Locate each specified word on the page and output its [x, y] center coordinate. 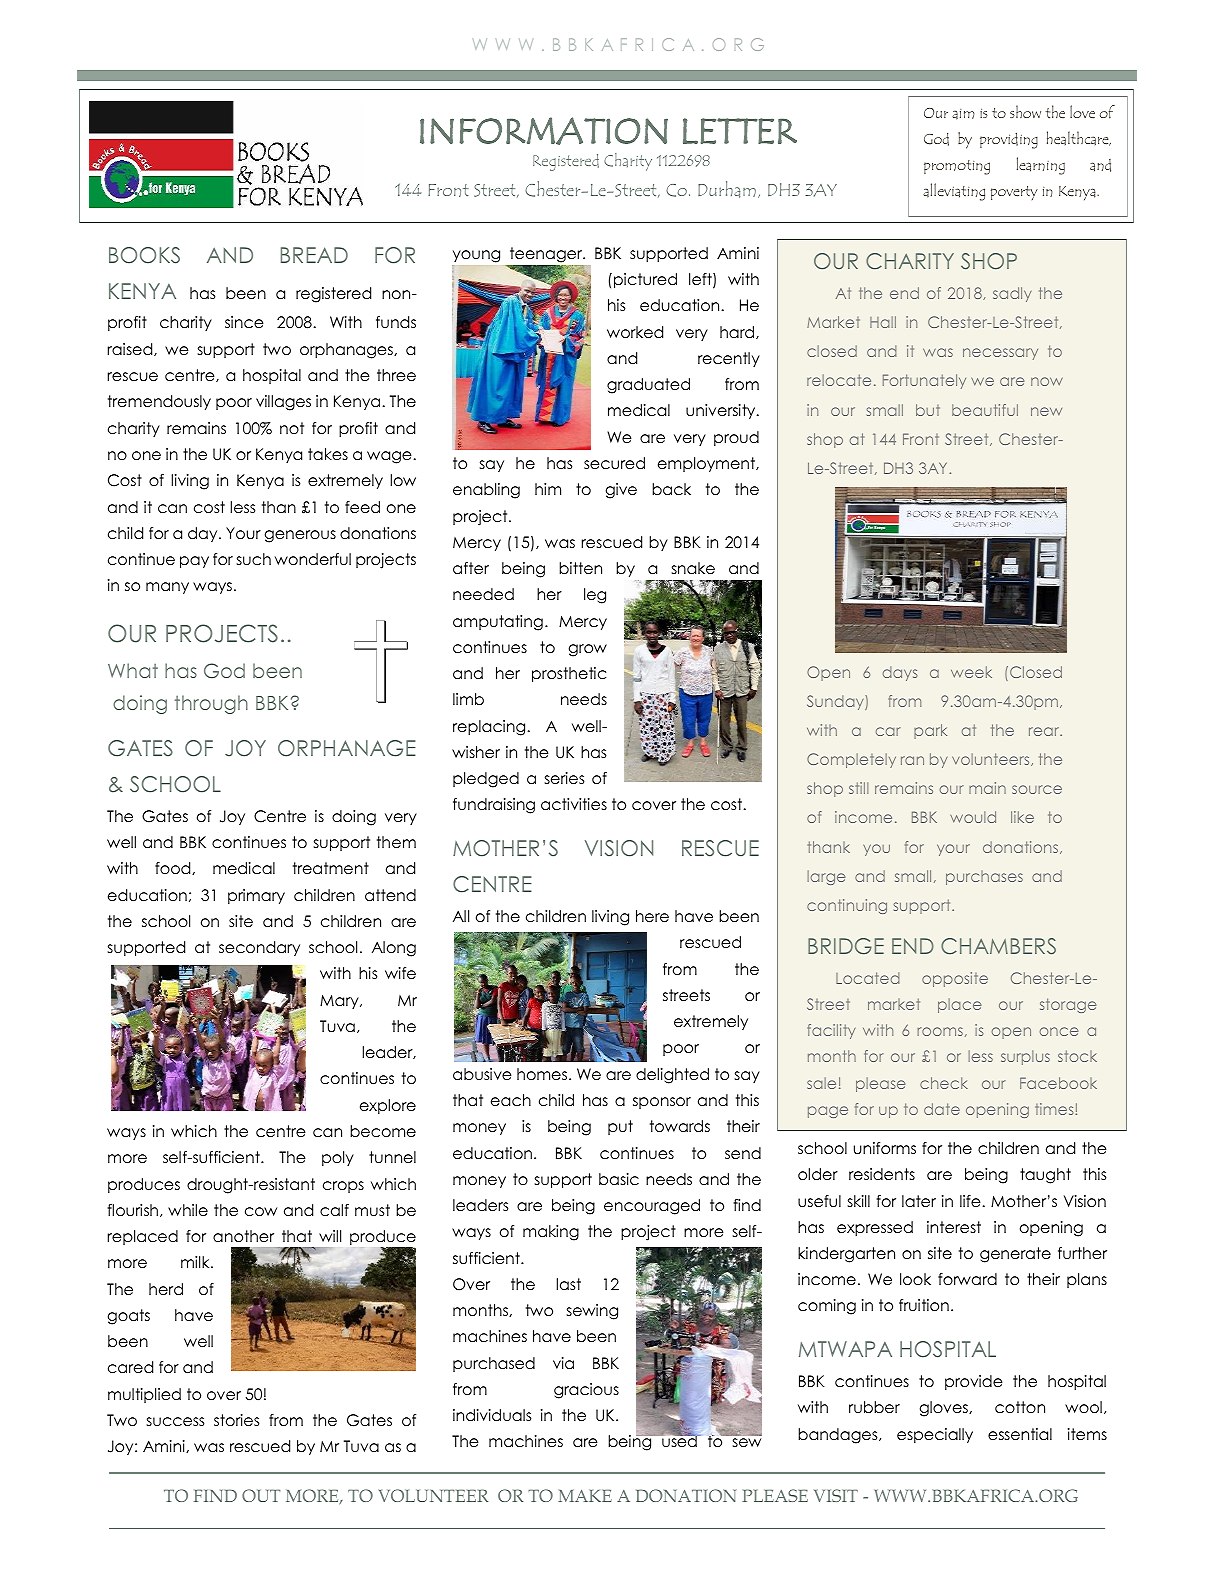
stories [236, 1420]
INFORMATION [544, 131]
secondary [259, 948]
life [970, 1201]
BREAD [314, 255]
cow [261, 1212]
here [652, 916]
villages [283, 403]
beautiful [985, 410]
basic [619, 1179]
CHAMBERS [998, 946]
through [211, 704]
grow [588, 650]
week [971, 672]
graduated [648, 386]
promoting [957, 167]
